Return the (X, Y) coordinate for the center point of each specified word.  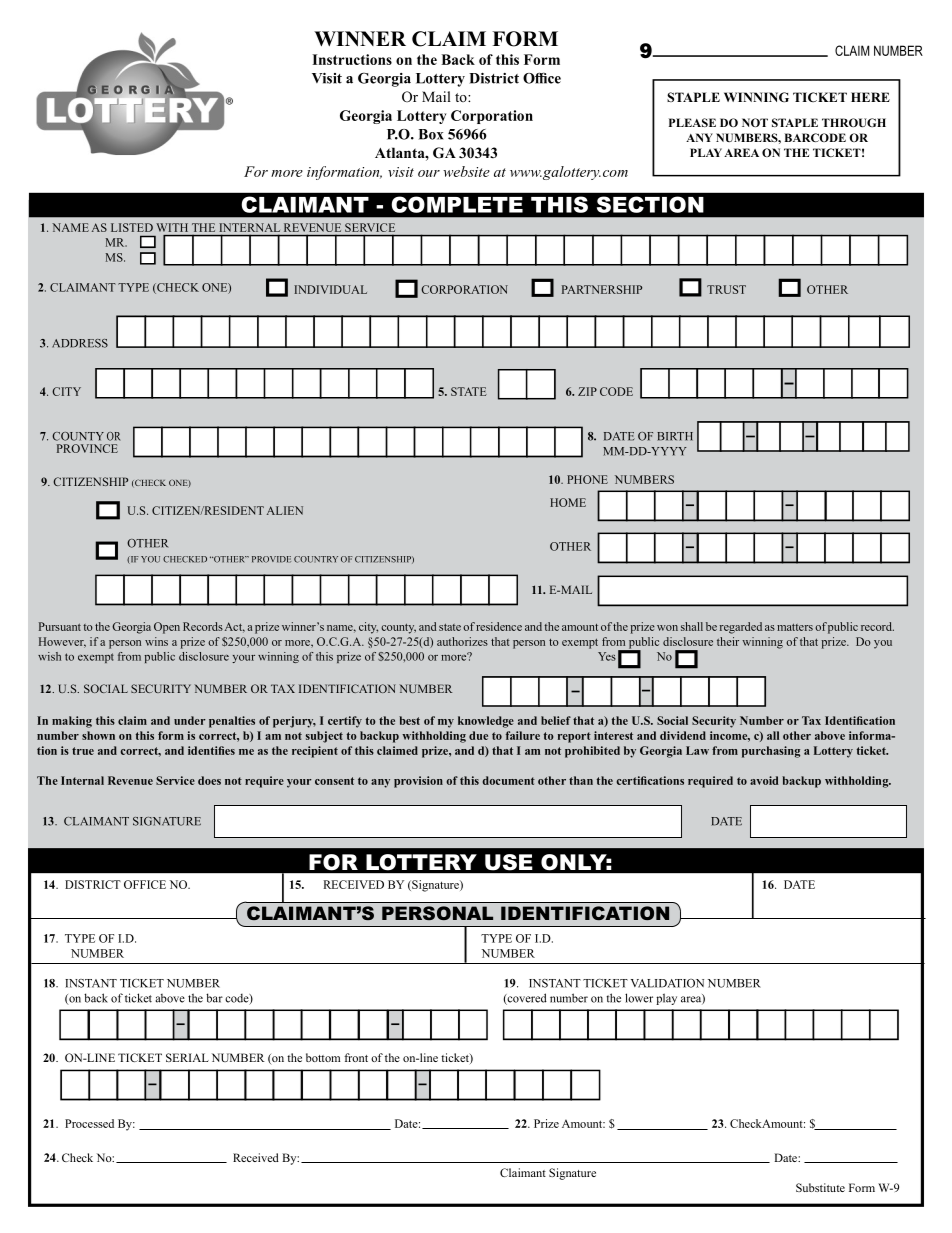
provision (418, 782)
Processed (89, 1123)
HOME (568, 502)
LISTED (132, 227)
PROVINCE (87, 448)
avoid (764, 780)
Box (430, 134)
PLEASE (692, 122)
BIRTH (675, 436)
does (209, 780)
